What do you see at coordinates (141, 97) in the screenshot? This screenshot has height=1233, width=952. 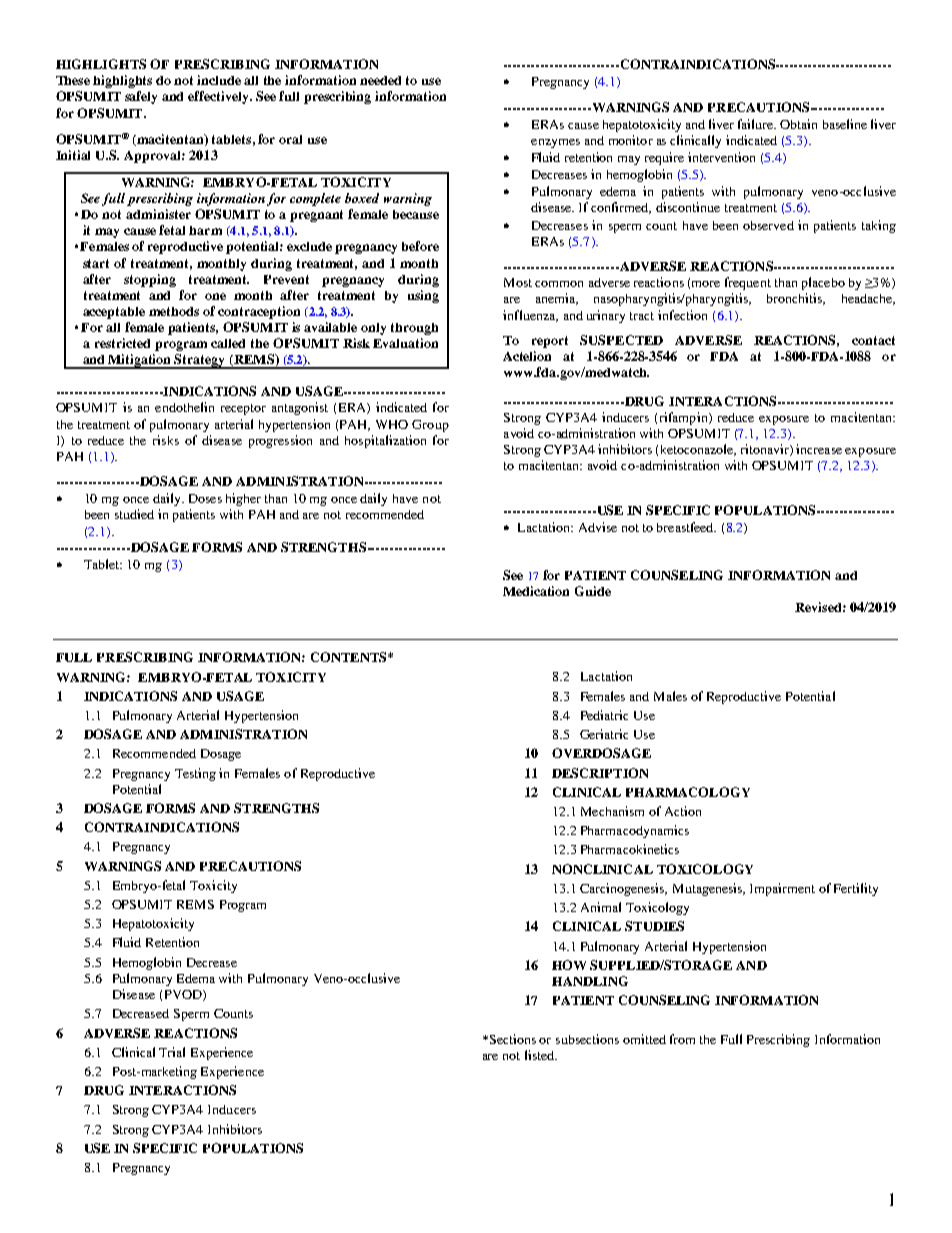 I see `safely` at bounding box center [141, 97].
